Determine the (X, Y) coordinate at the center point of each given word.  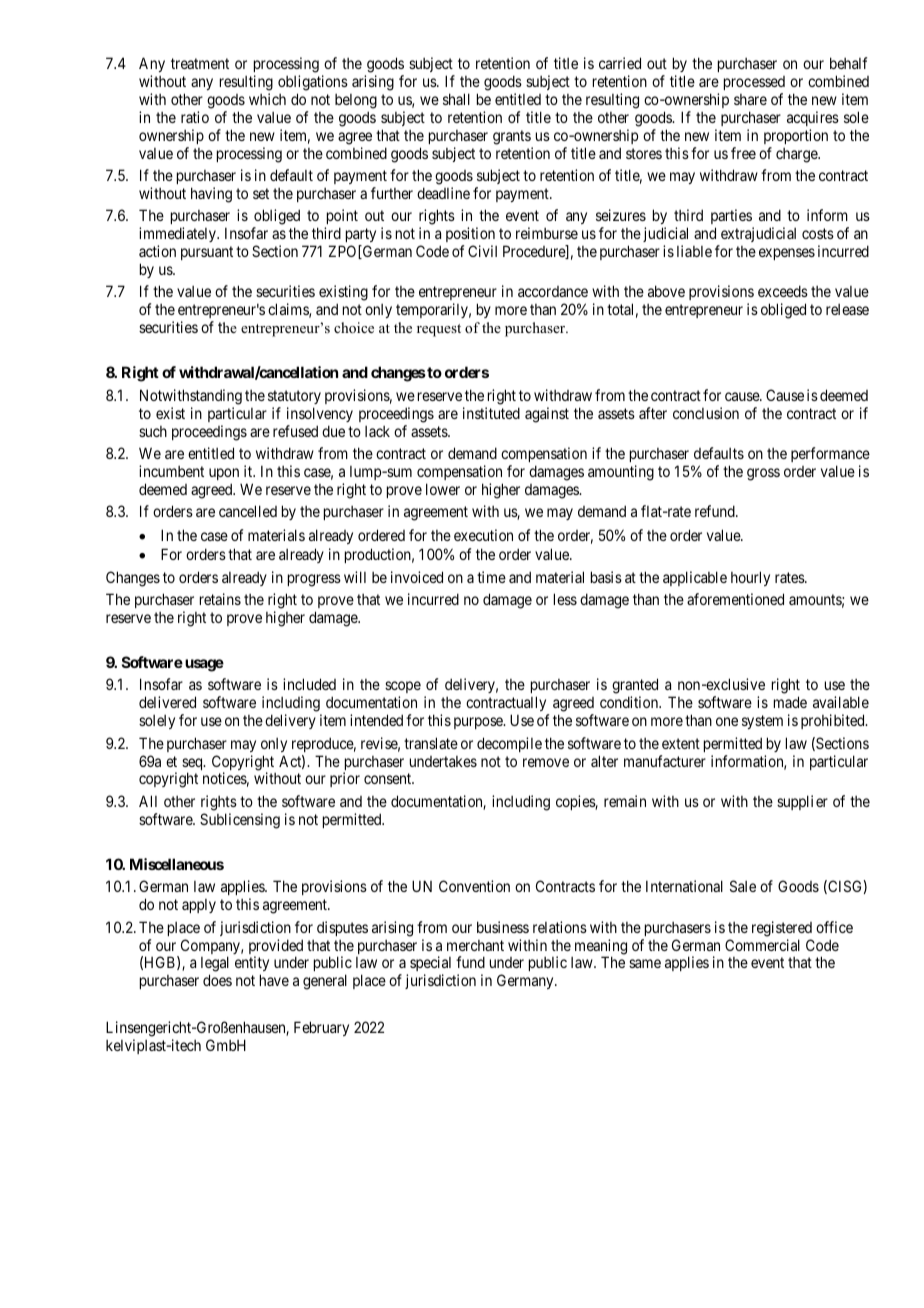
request (439, 330)
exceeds (783, 291)
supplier (802, 802)
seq (193, 765)
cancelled (248, 511)
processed (754, 83)
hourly (750, 578)
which (267, 99)
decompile (509, 744)
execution (483, 535)
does (217, 980)
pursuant (207, 253)
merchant (475, 945)
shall (456, 99)
